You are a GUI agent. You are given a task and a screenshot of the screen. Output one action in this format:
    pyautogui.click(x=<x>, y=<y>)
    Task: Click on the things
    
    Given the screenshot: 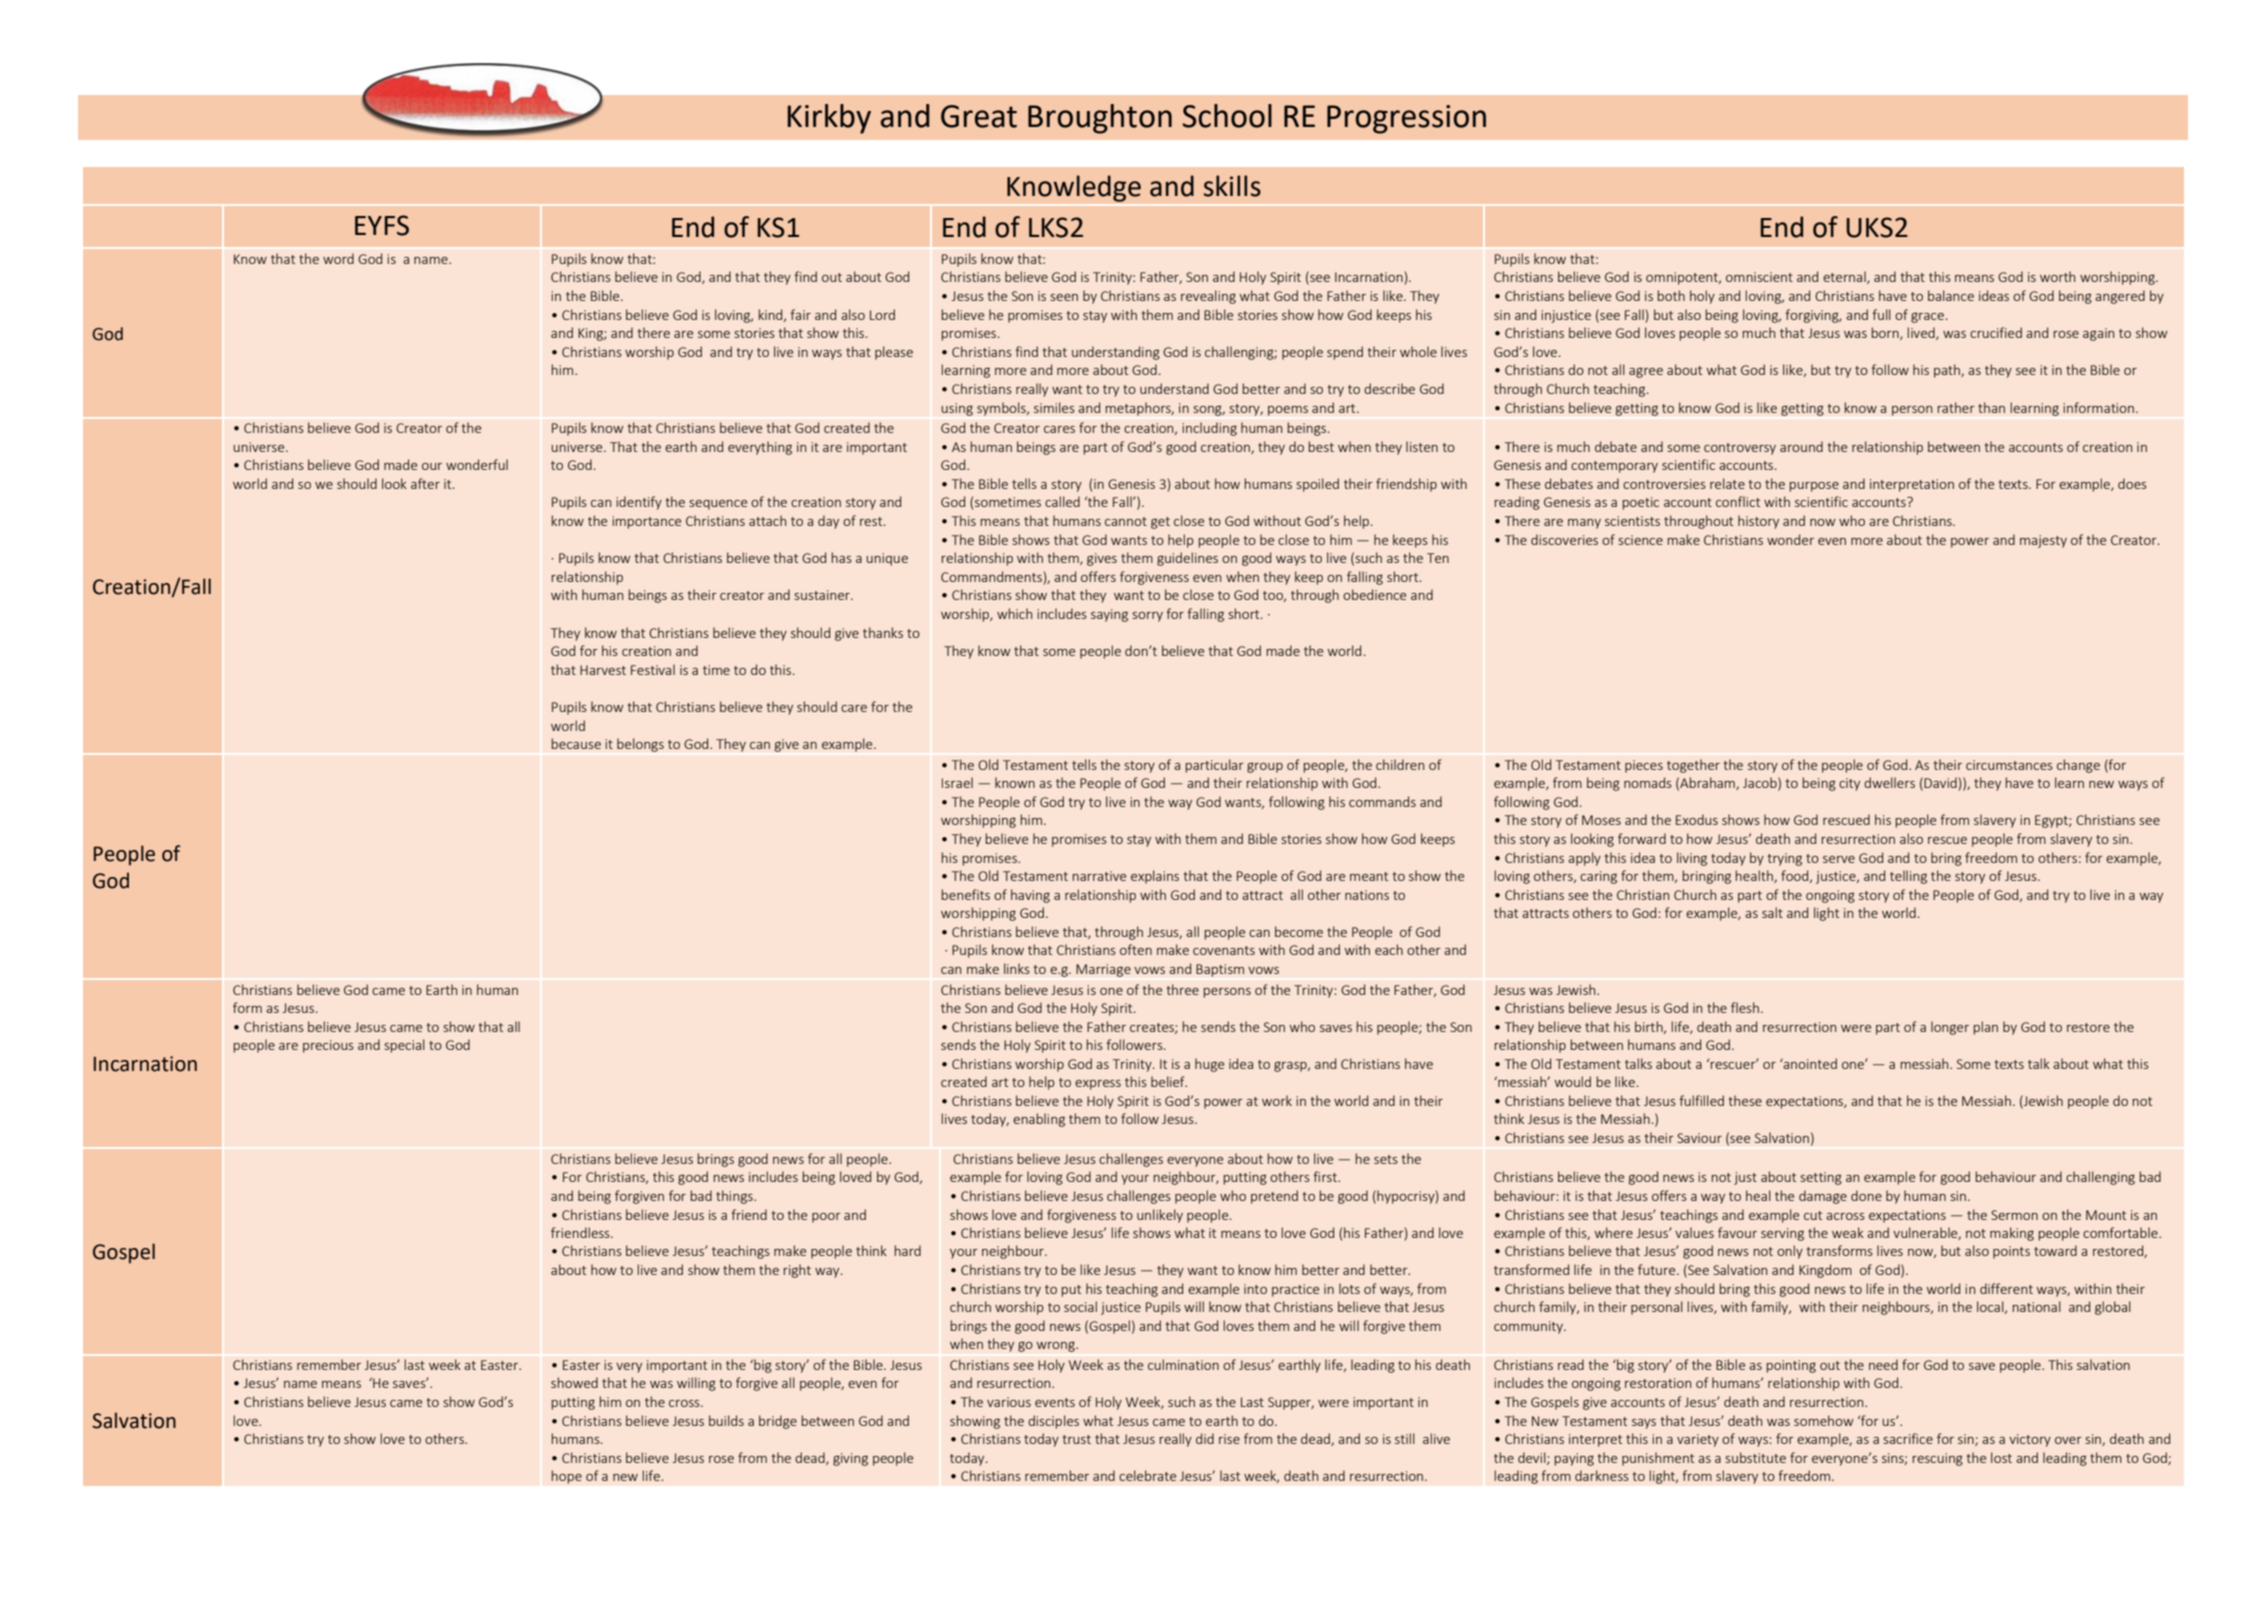 What is the action you would take?
    pyautogui.click(x=735, y=1197)
